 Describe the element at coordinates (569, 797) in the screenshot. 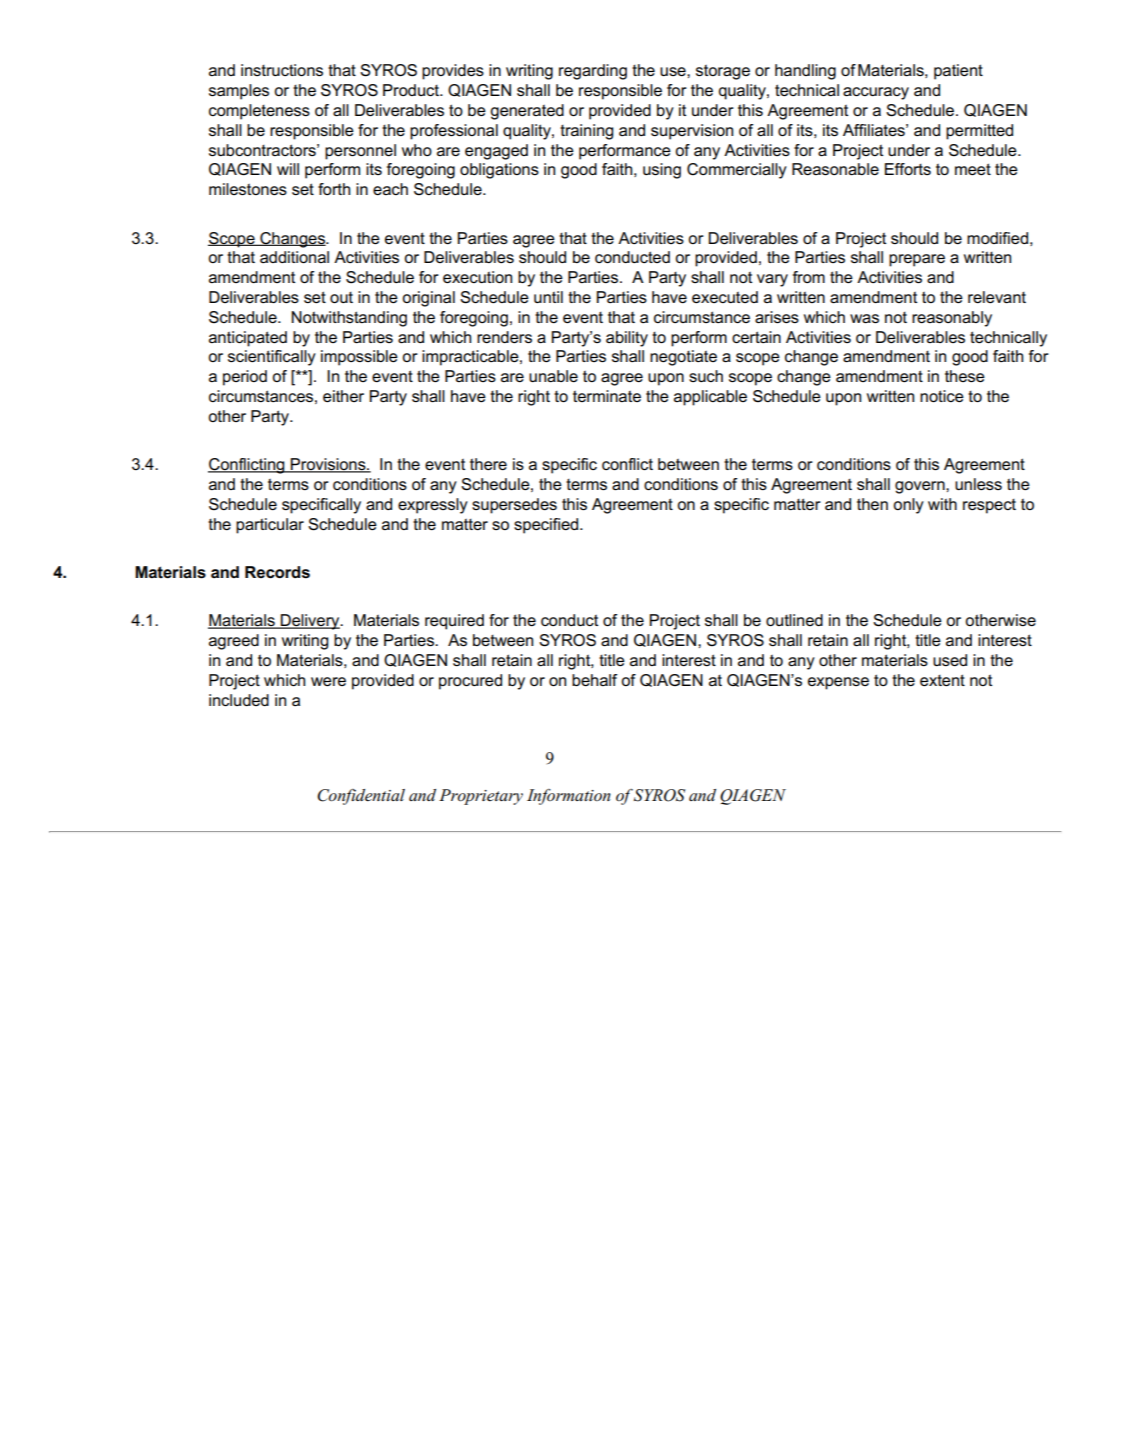

I see `Information` at that location.
